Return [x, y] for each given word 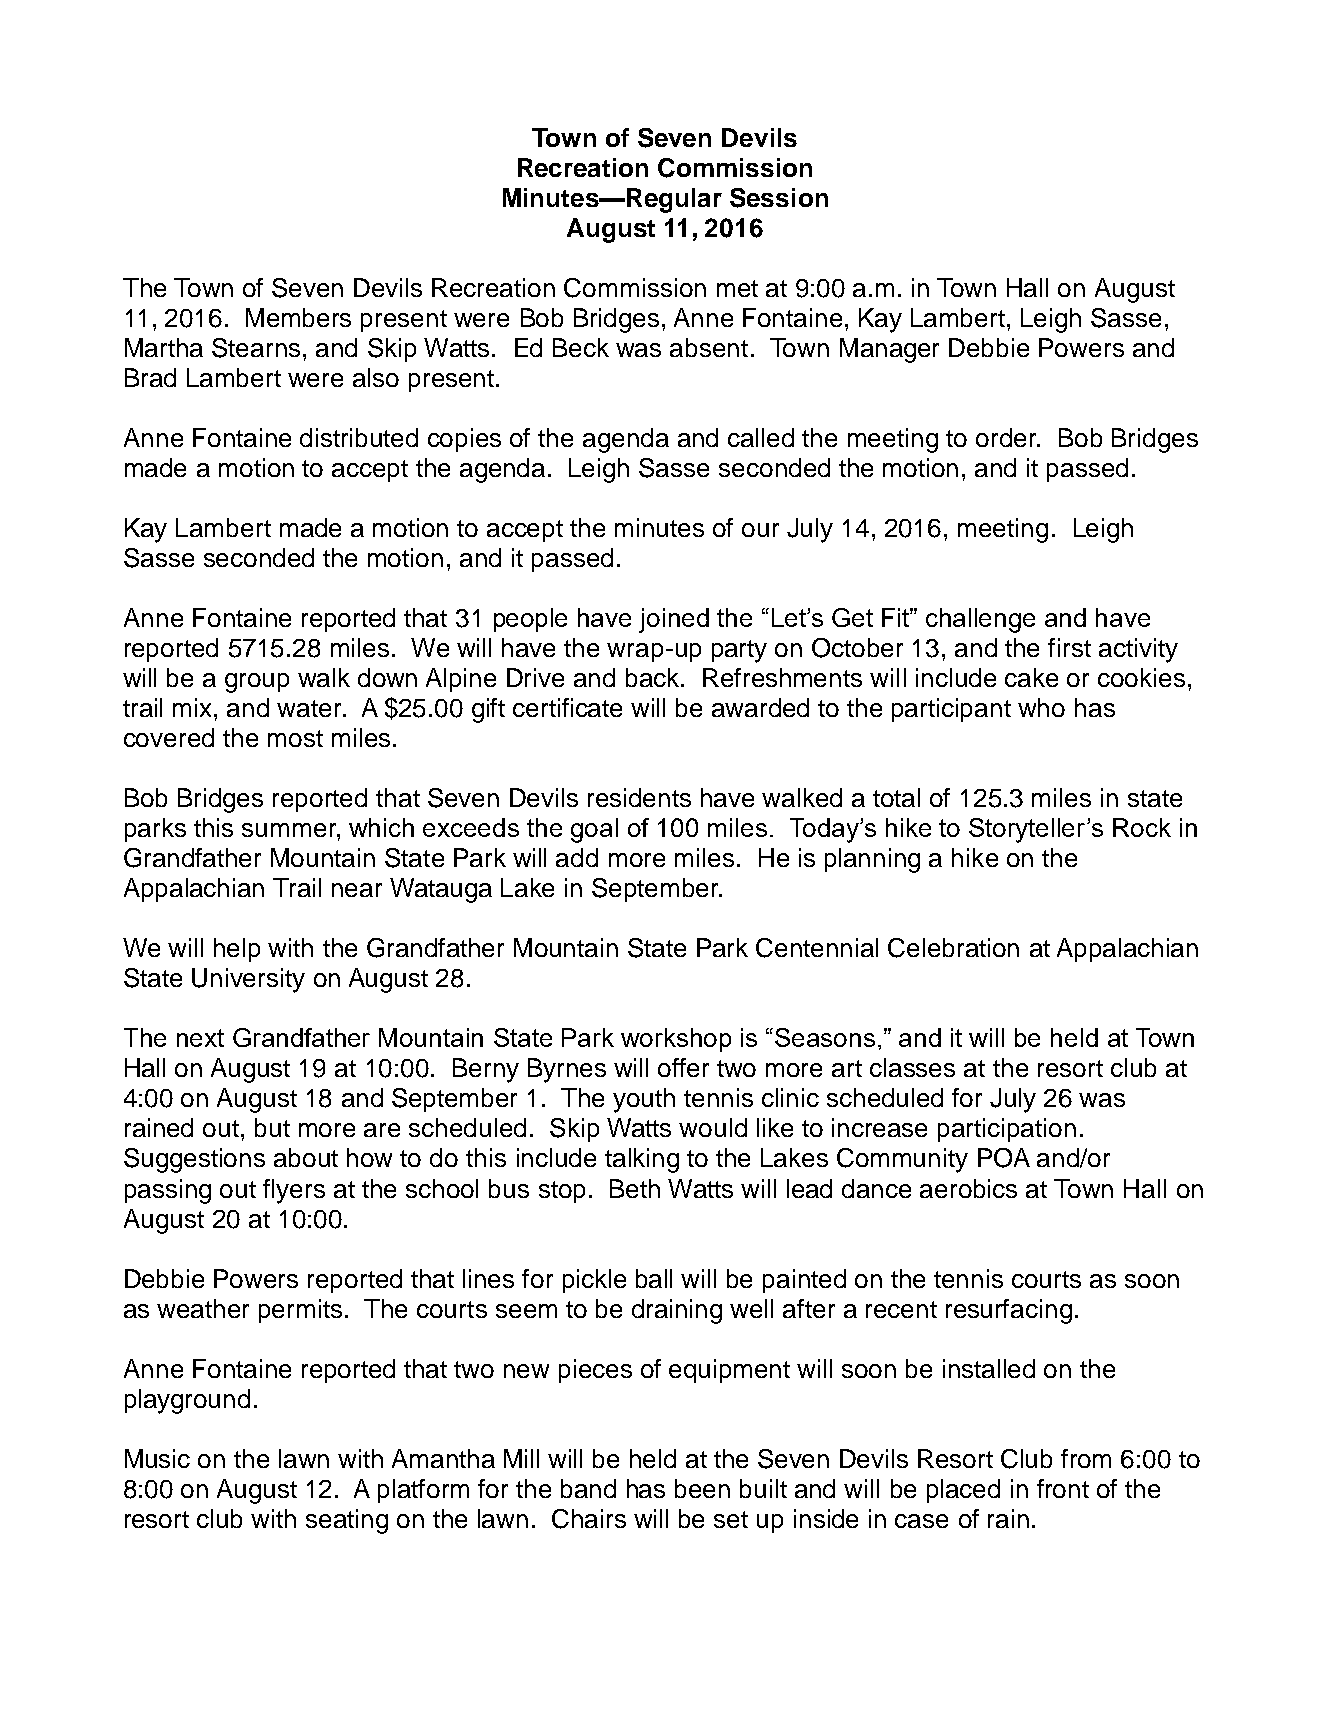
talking [642, 1160]
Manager [889, 350]
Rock [1142, 827]
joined [674, 620]
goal [594, 830]
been [702, 1488]
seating [347, 1521]
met [737, 288]
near [357, 890]
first [1069, 647]
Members [298, 317]
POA [1004, 1158]
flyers [294, 1191]
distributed [359, 437]
